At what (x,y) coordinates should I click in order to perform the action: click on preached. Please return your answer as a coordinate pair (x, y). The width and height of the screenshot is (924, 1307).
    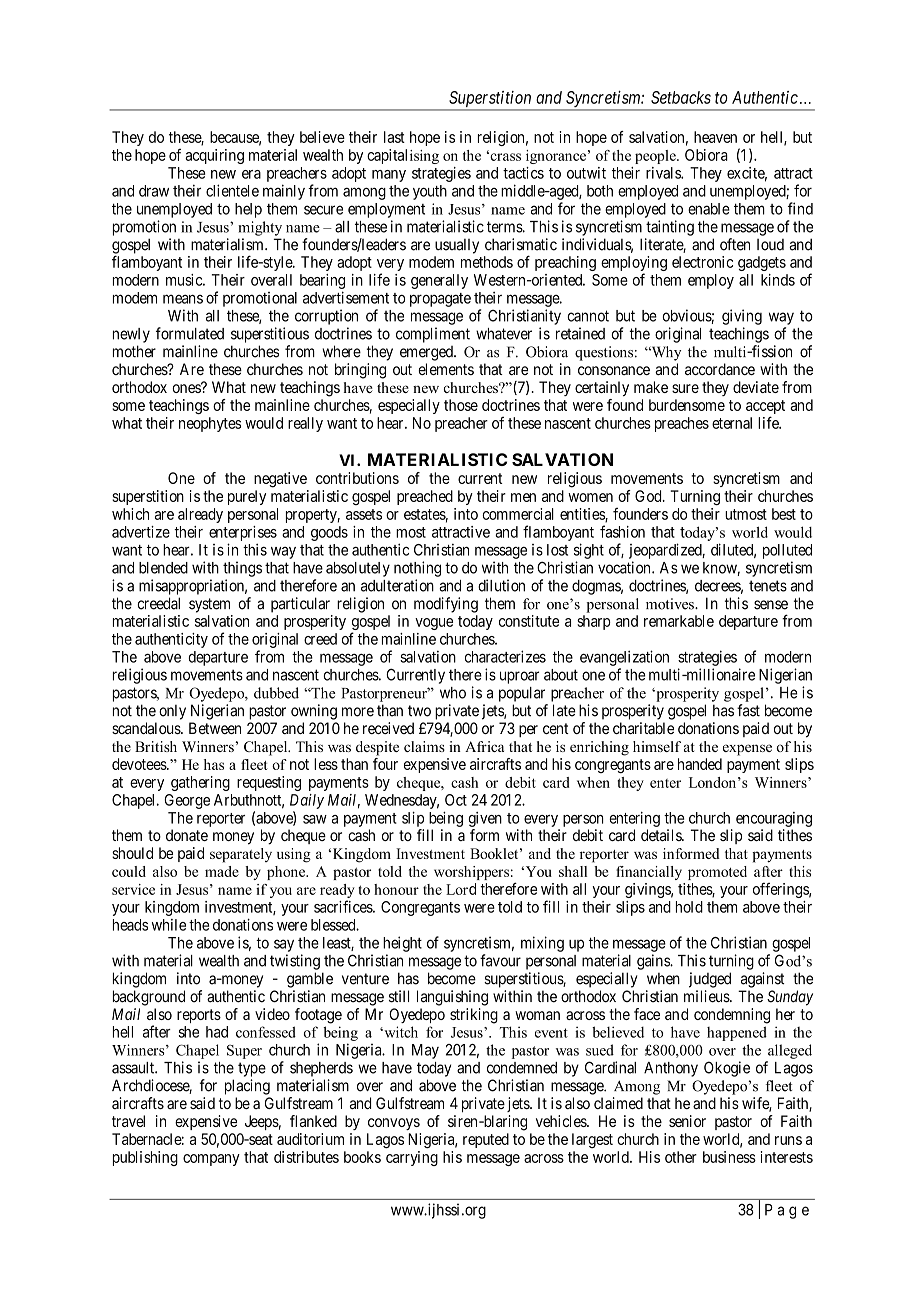
    Looking at the image, I should click on (425, 497).
